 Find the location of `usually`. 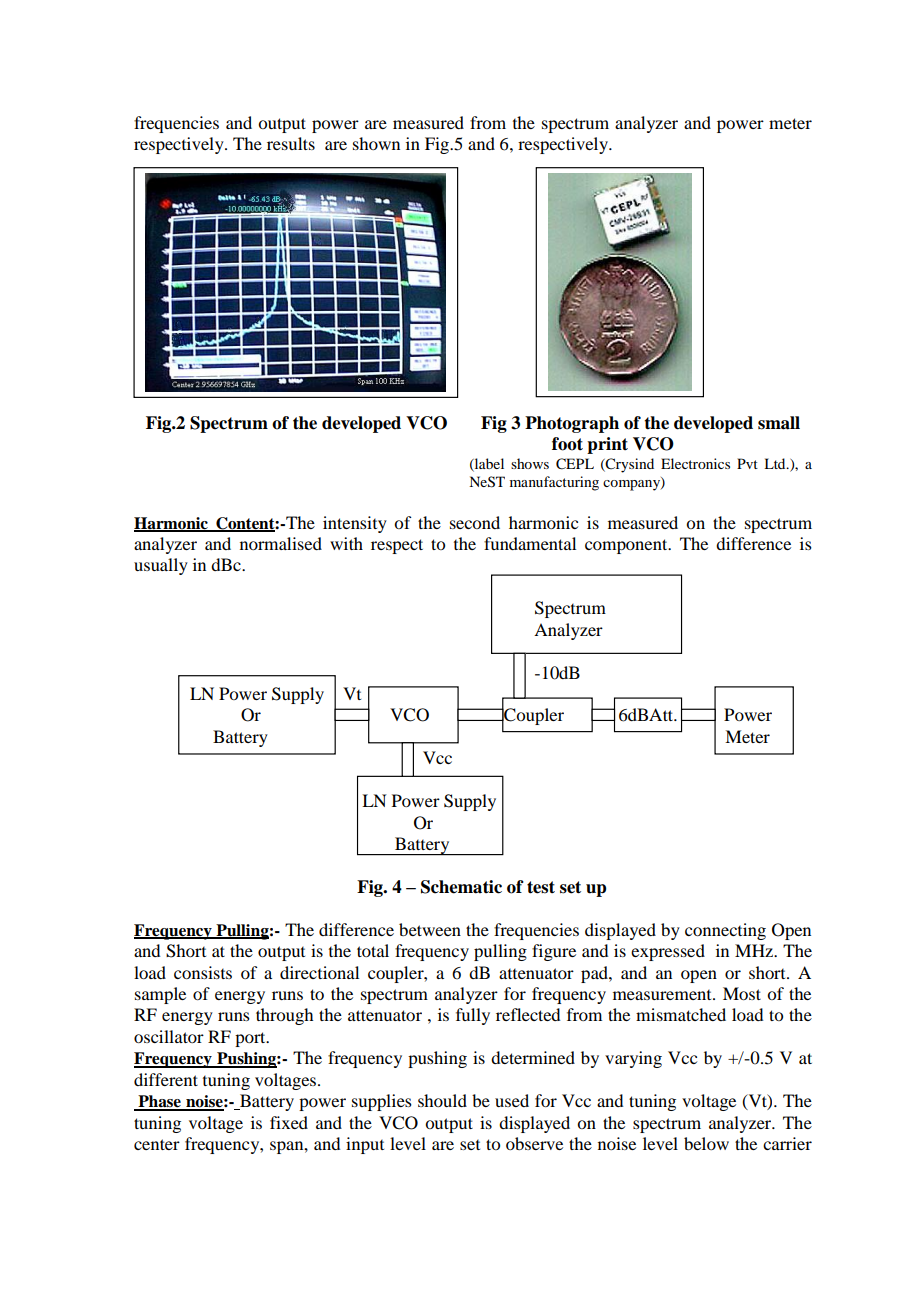

usually is located at coordinates (161, 566).
